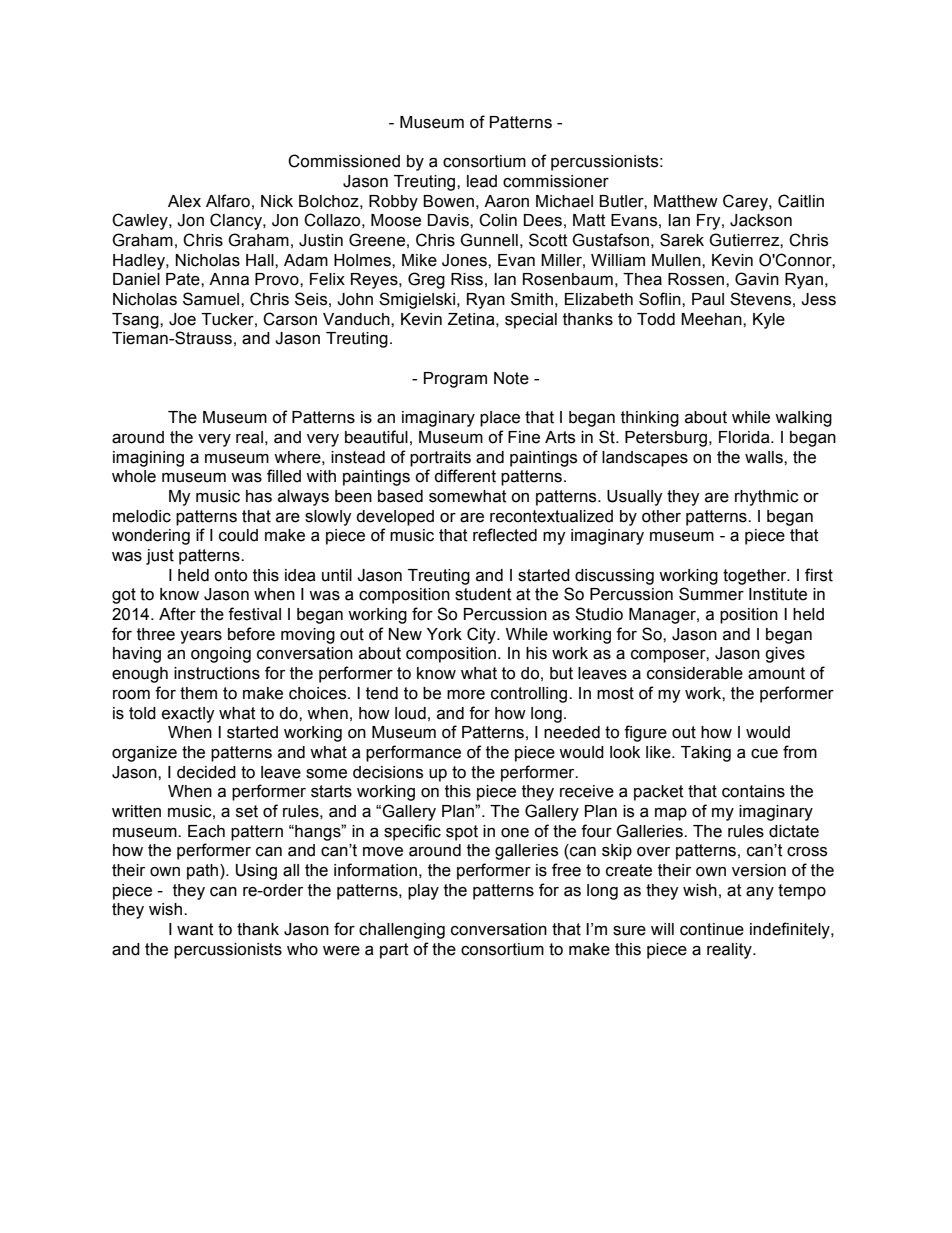  I want to click on special, so click(531, 321).
